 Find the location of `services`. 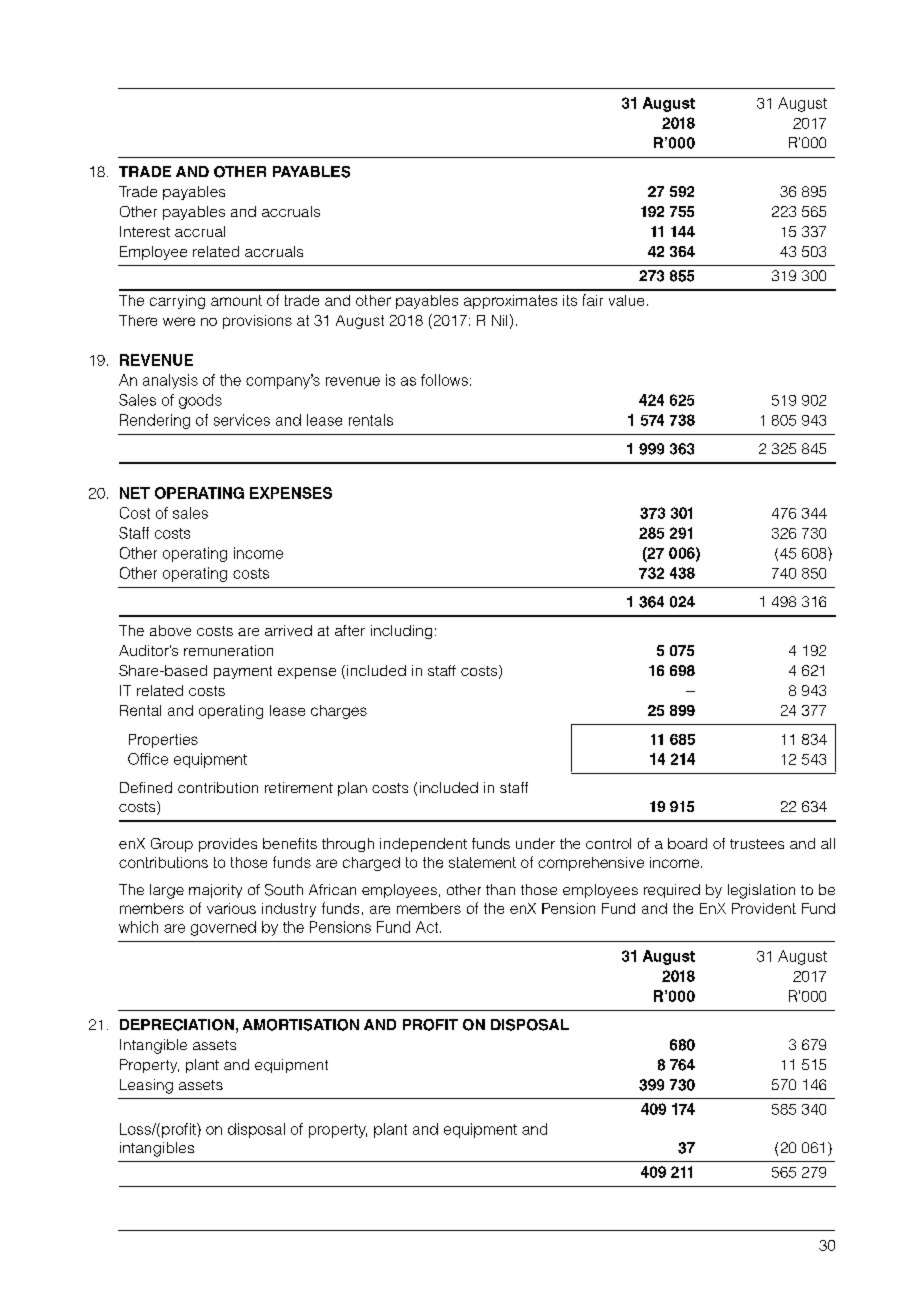

services is located at coordinates (242, 420).
